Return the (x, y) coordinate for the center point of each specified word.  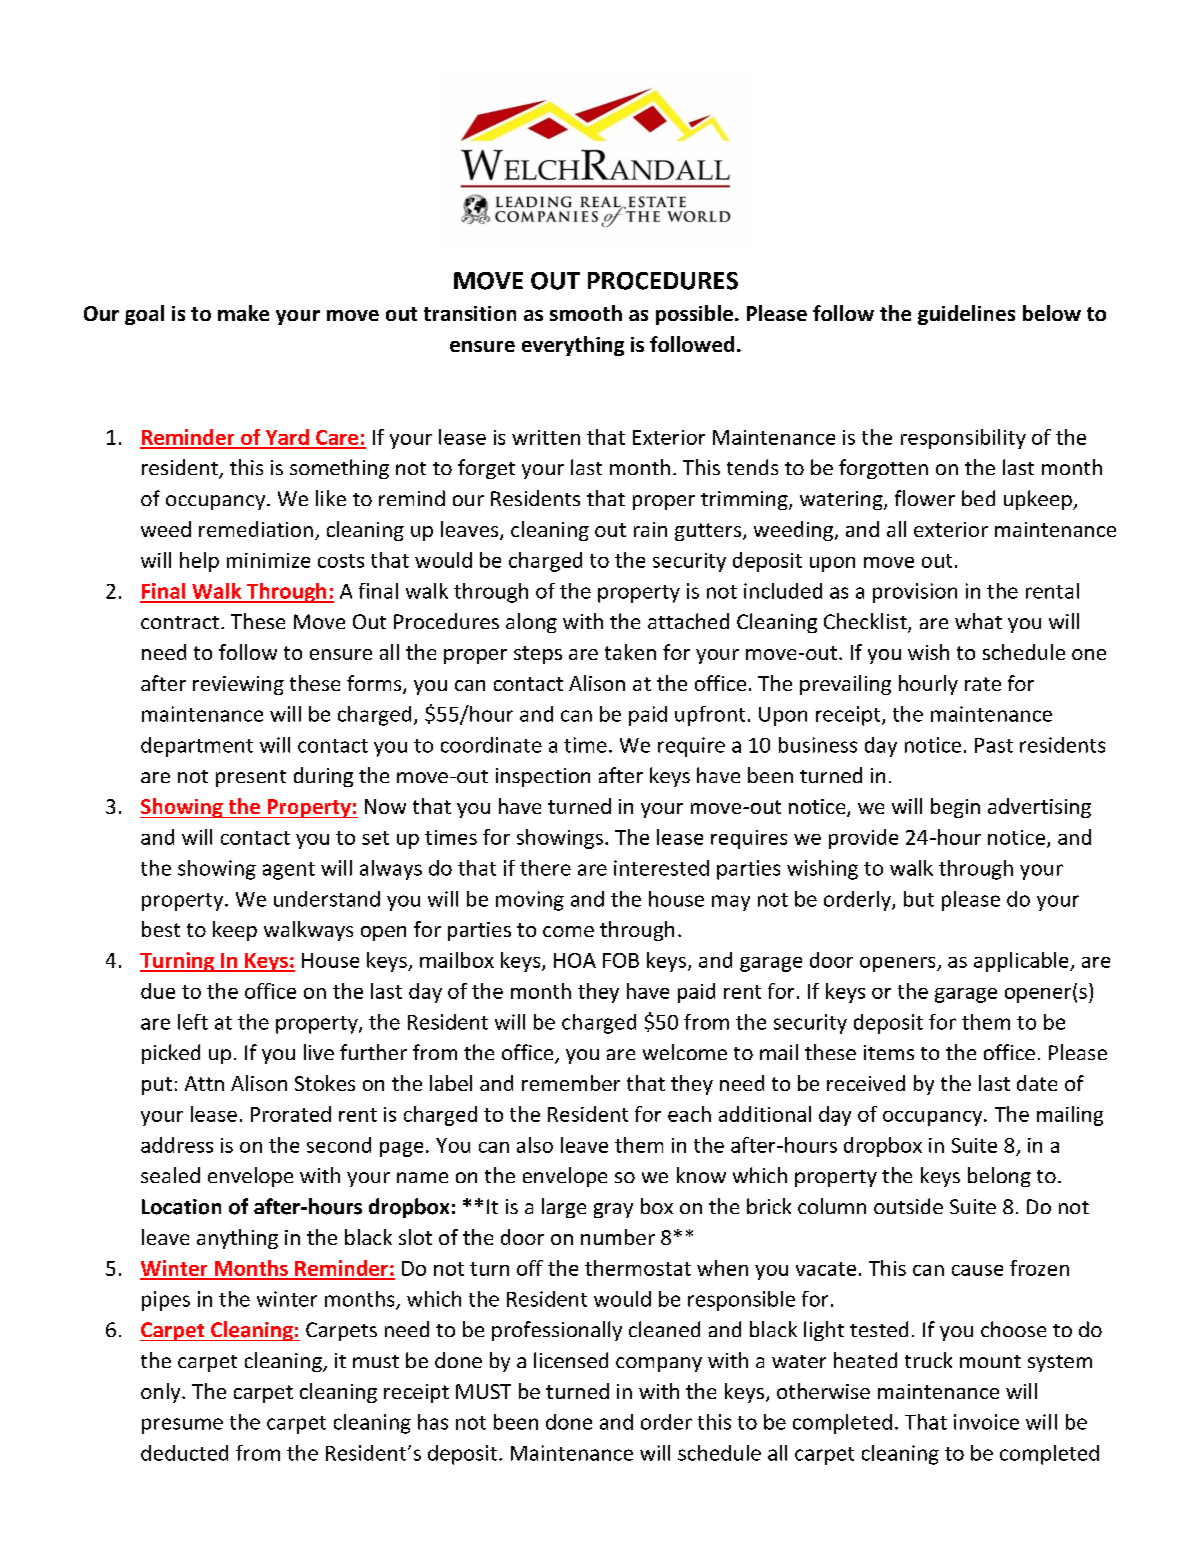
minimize (268, 560)
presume (182, 1426)
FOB (621, 960)
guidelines (966, 315)
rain (650, 529)
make (243, 313)
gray (613, 1210)
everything (573, 346)
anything (237, 1239)
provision (915, 593)
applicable (1022, 962)
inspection (543, 777)
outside (908, 1206)
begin (955, 808)
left (193, 1022)
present (251, 778)
